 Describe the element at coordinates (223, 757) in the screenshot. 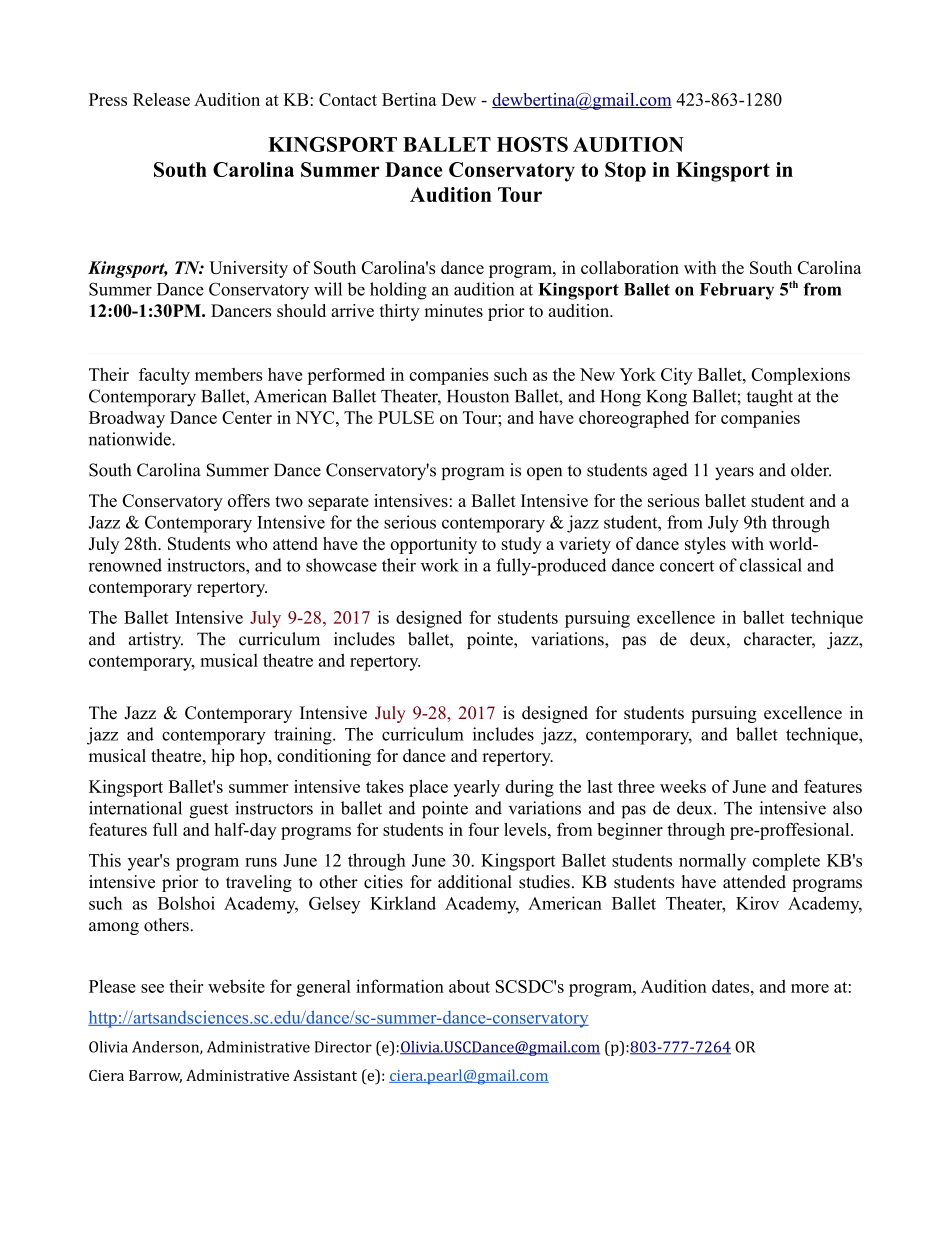

I see `hip` at that location.
